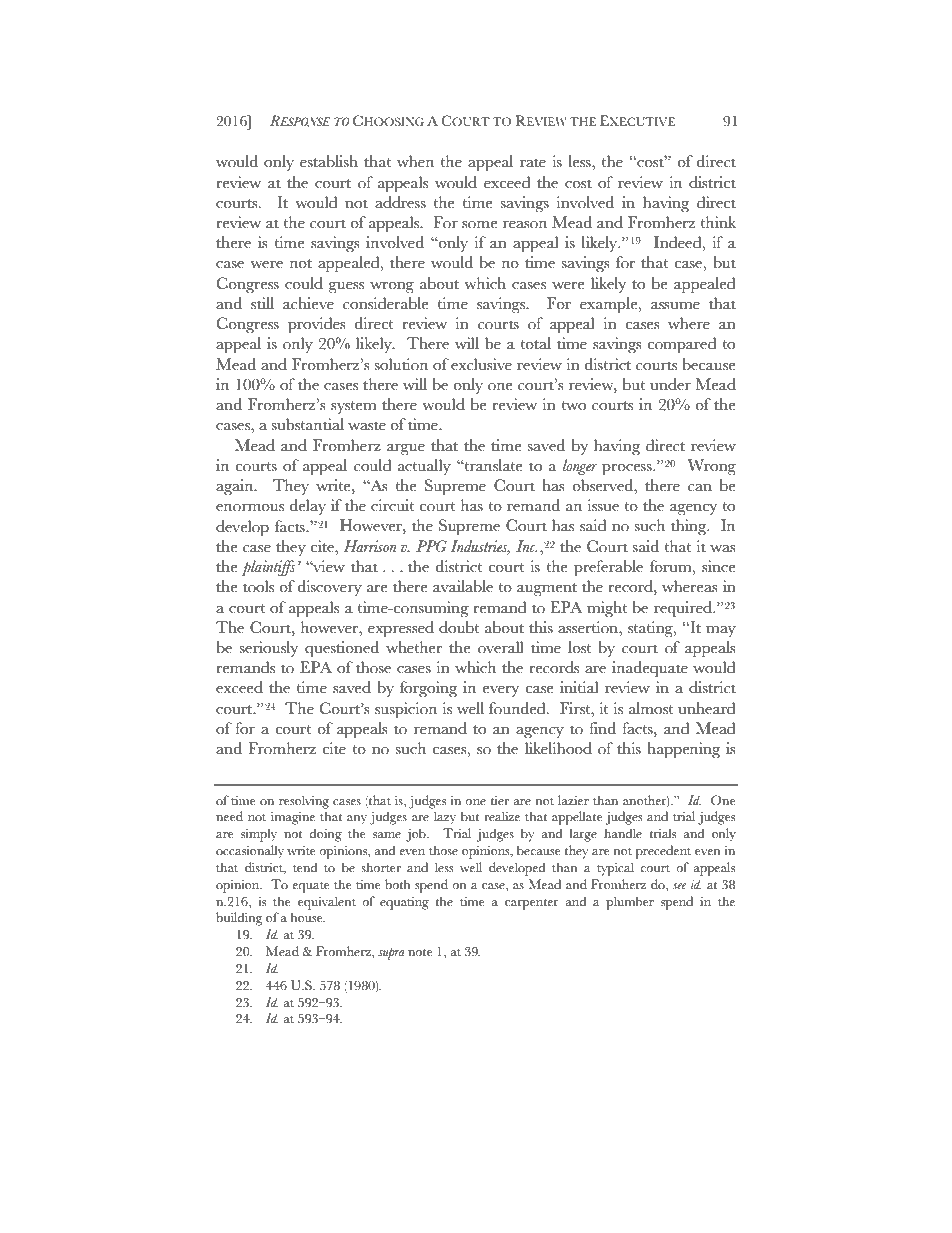 The height and width of the page is (1233, 952). I want to click on establish, so click(329, 161).
